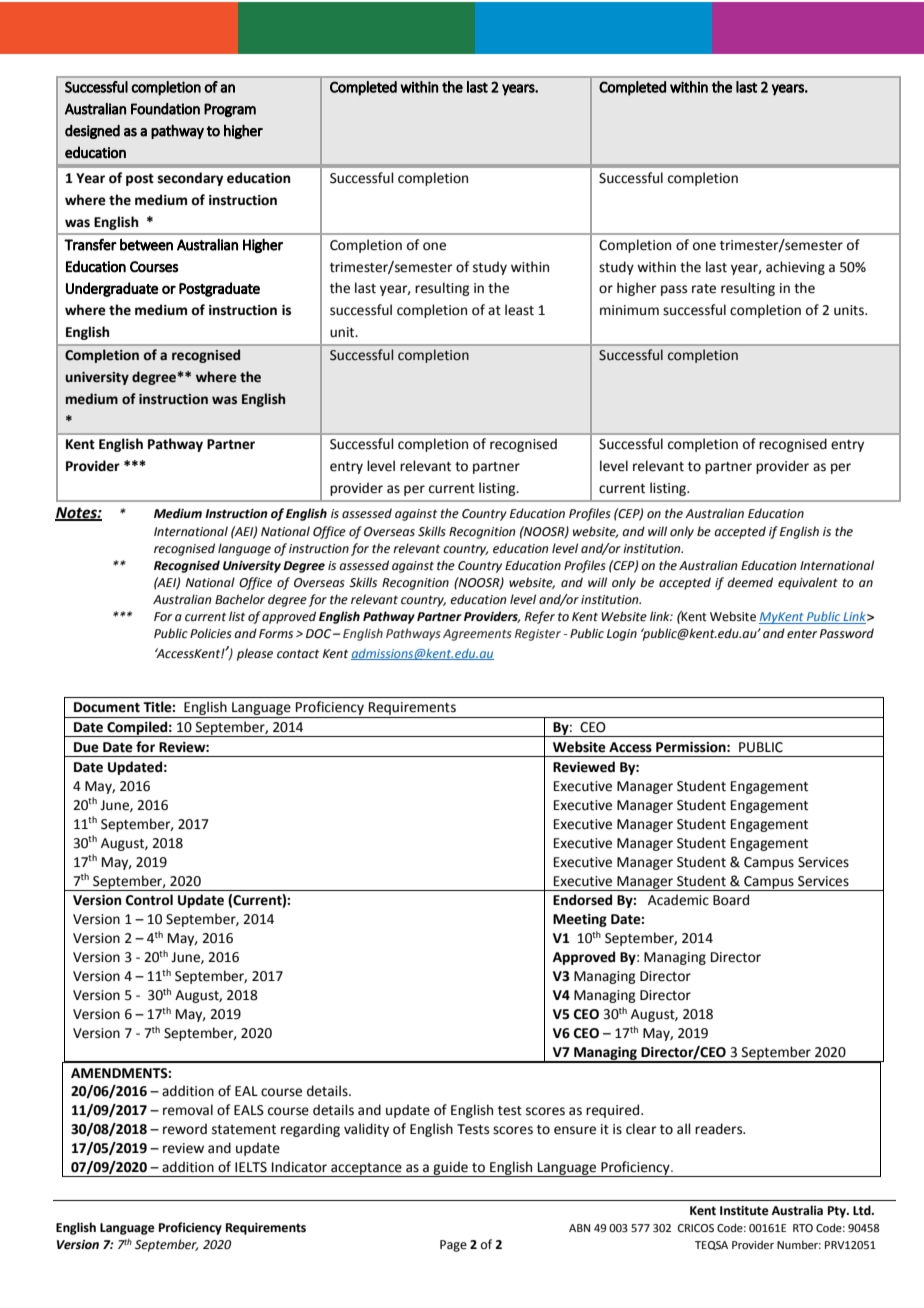  What do you see at coordinates (580, 920) in the screenshot?
I see `Meeting` at bounding box center [580, 920].
